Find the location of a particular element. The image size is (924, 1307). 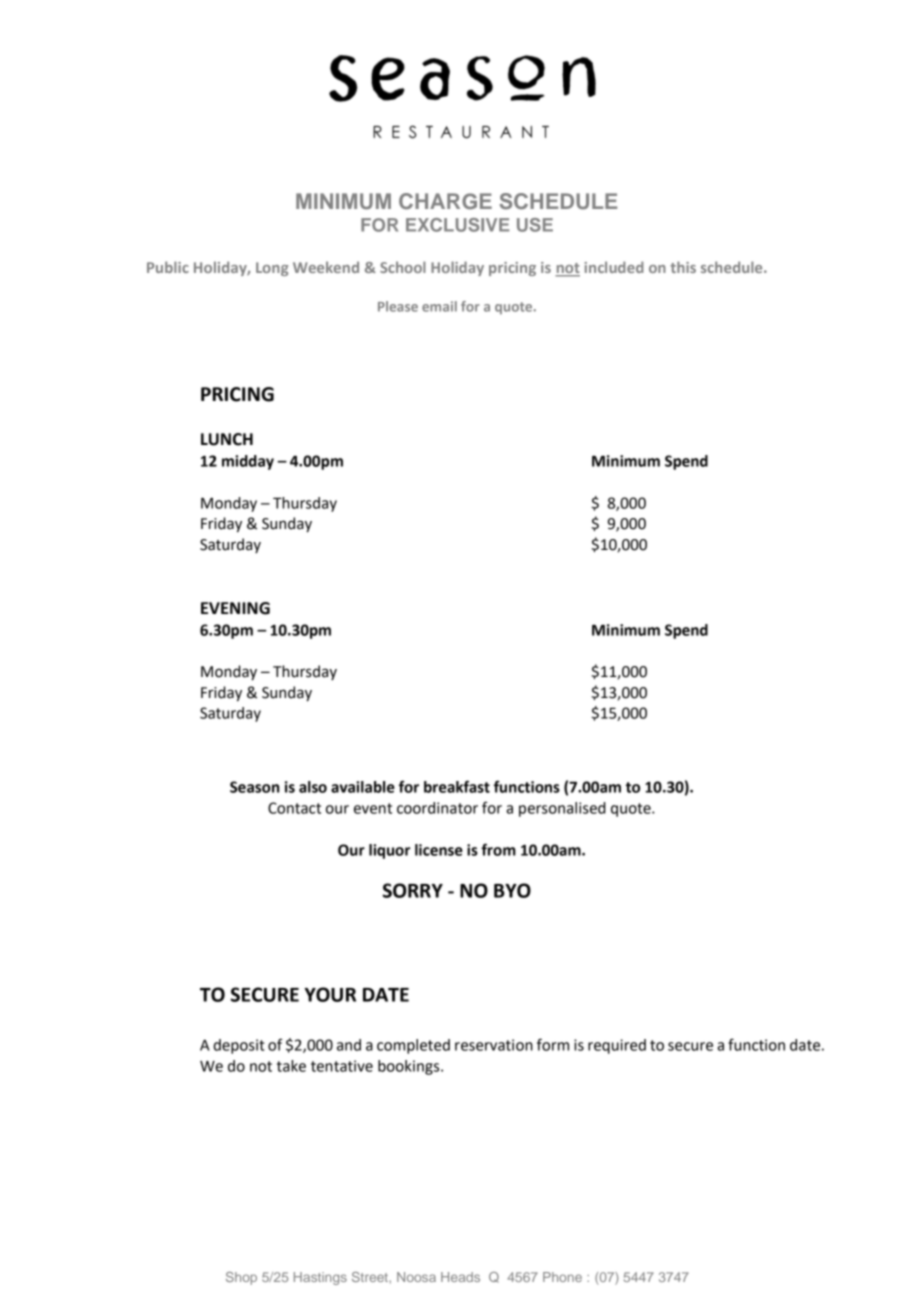

Shop is located at coordinates (241, 1278).
